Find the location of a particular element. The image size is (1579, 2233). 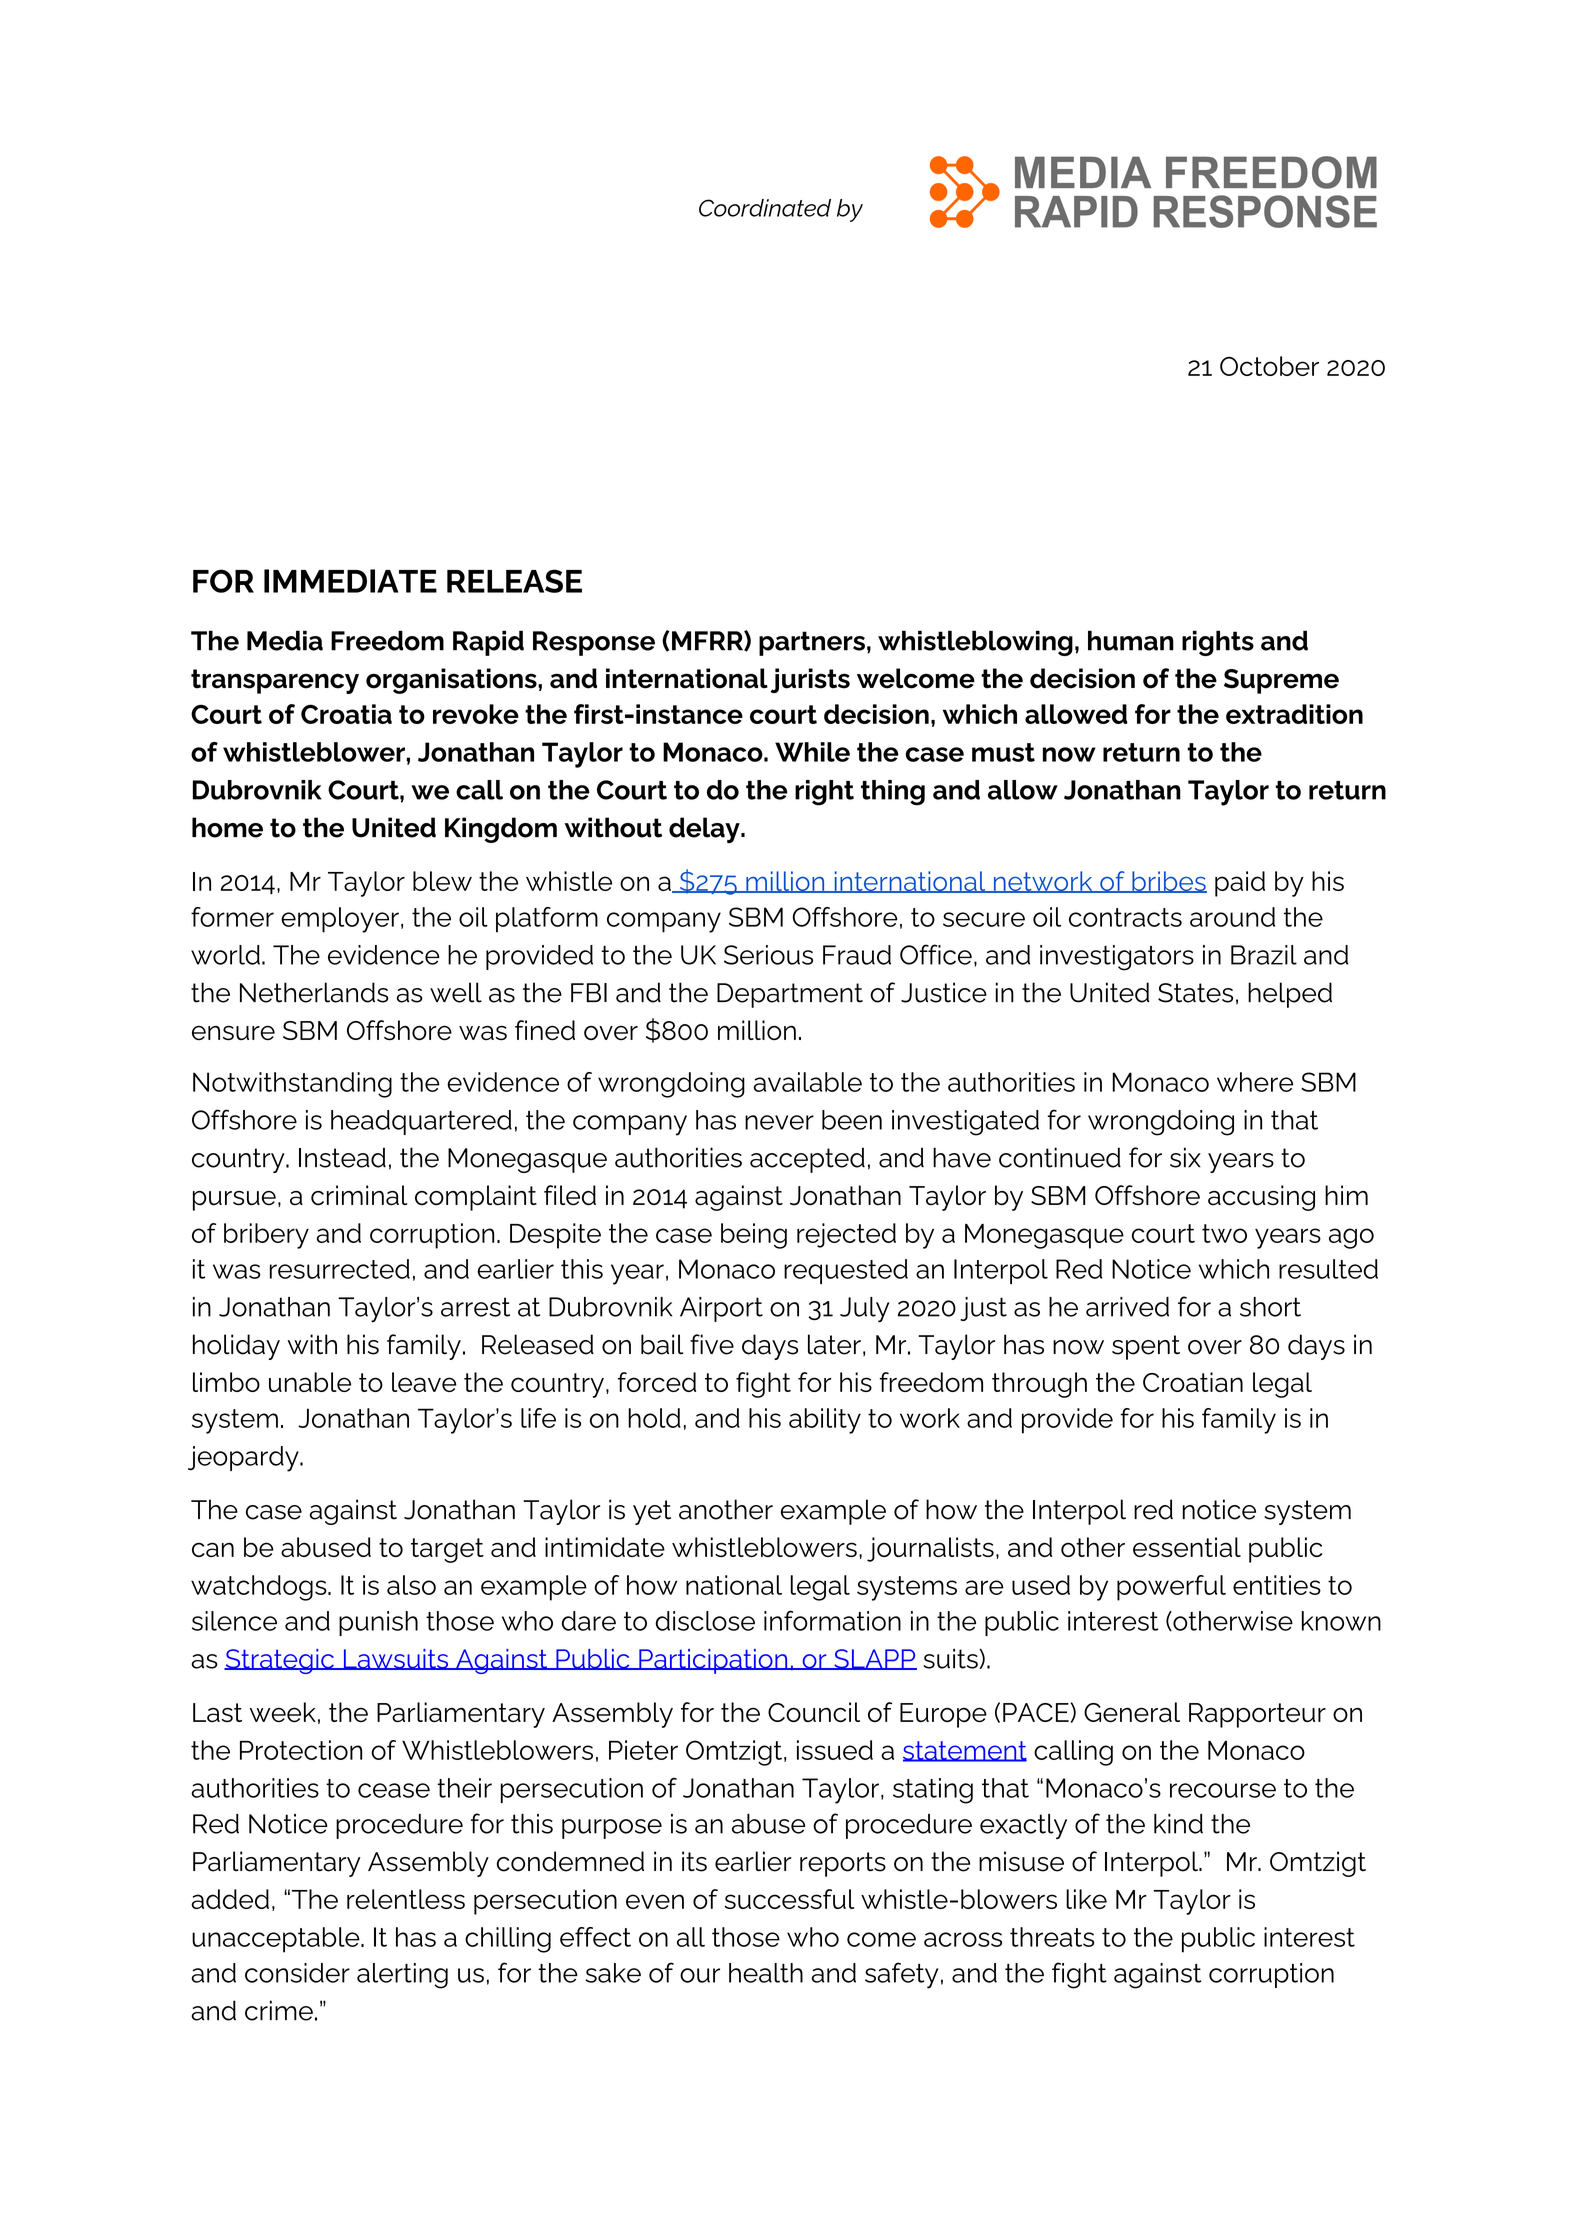

partners is located at coordinates (812, 643).
